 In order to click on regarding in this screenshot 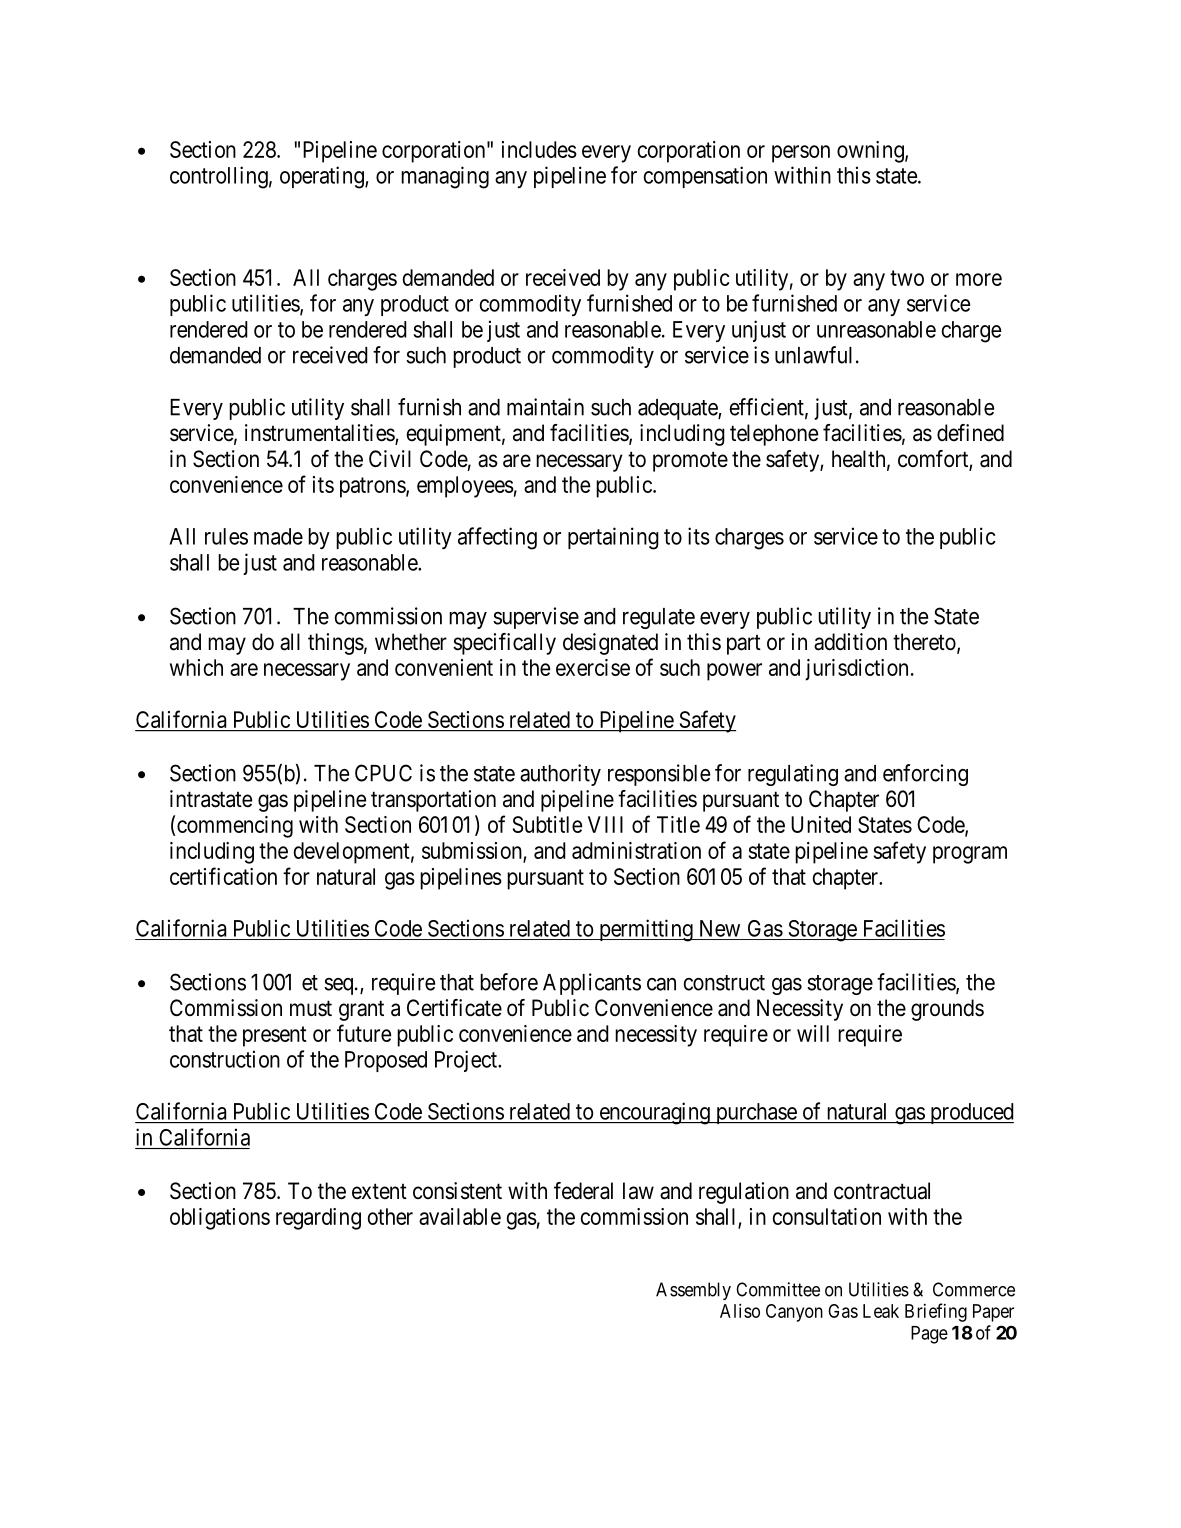, I will do `click(318, 1219)`.
